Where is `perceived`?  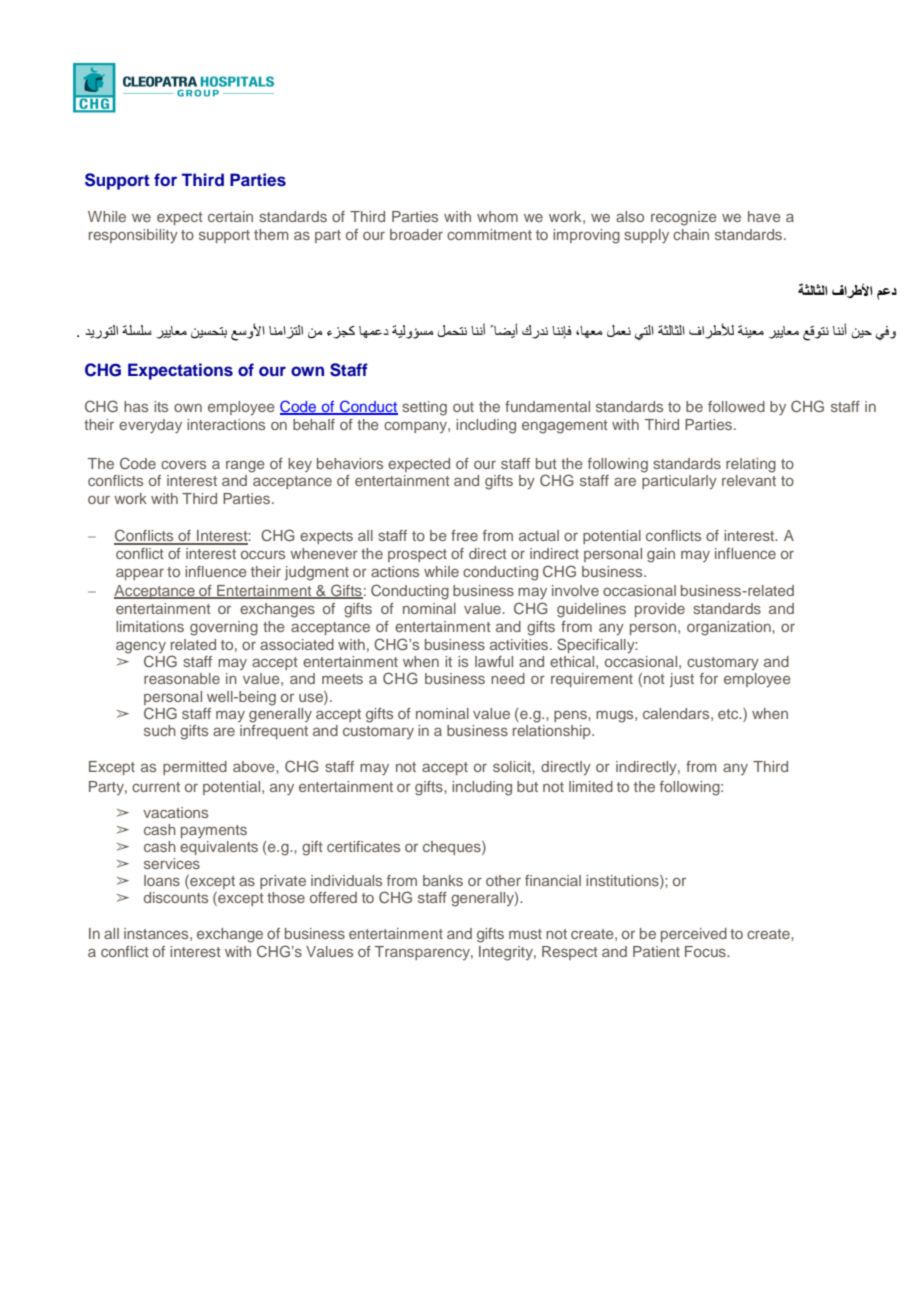 perceived is located at coordinates (694, 935).
